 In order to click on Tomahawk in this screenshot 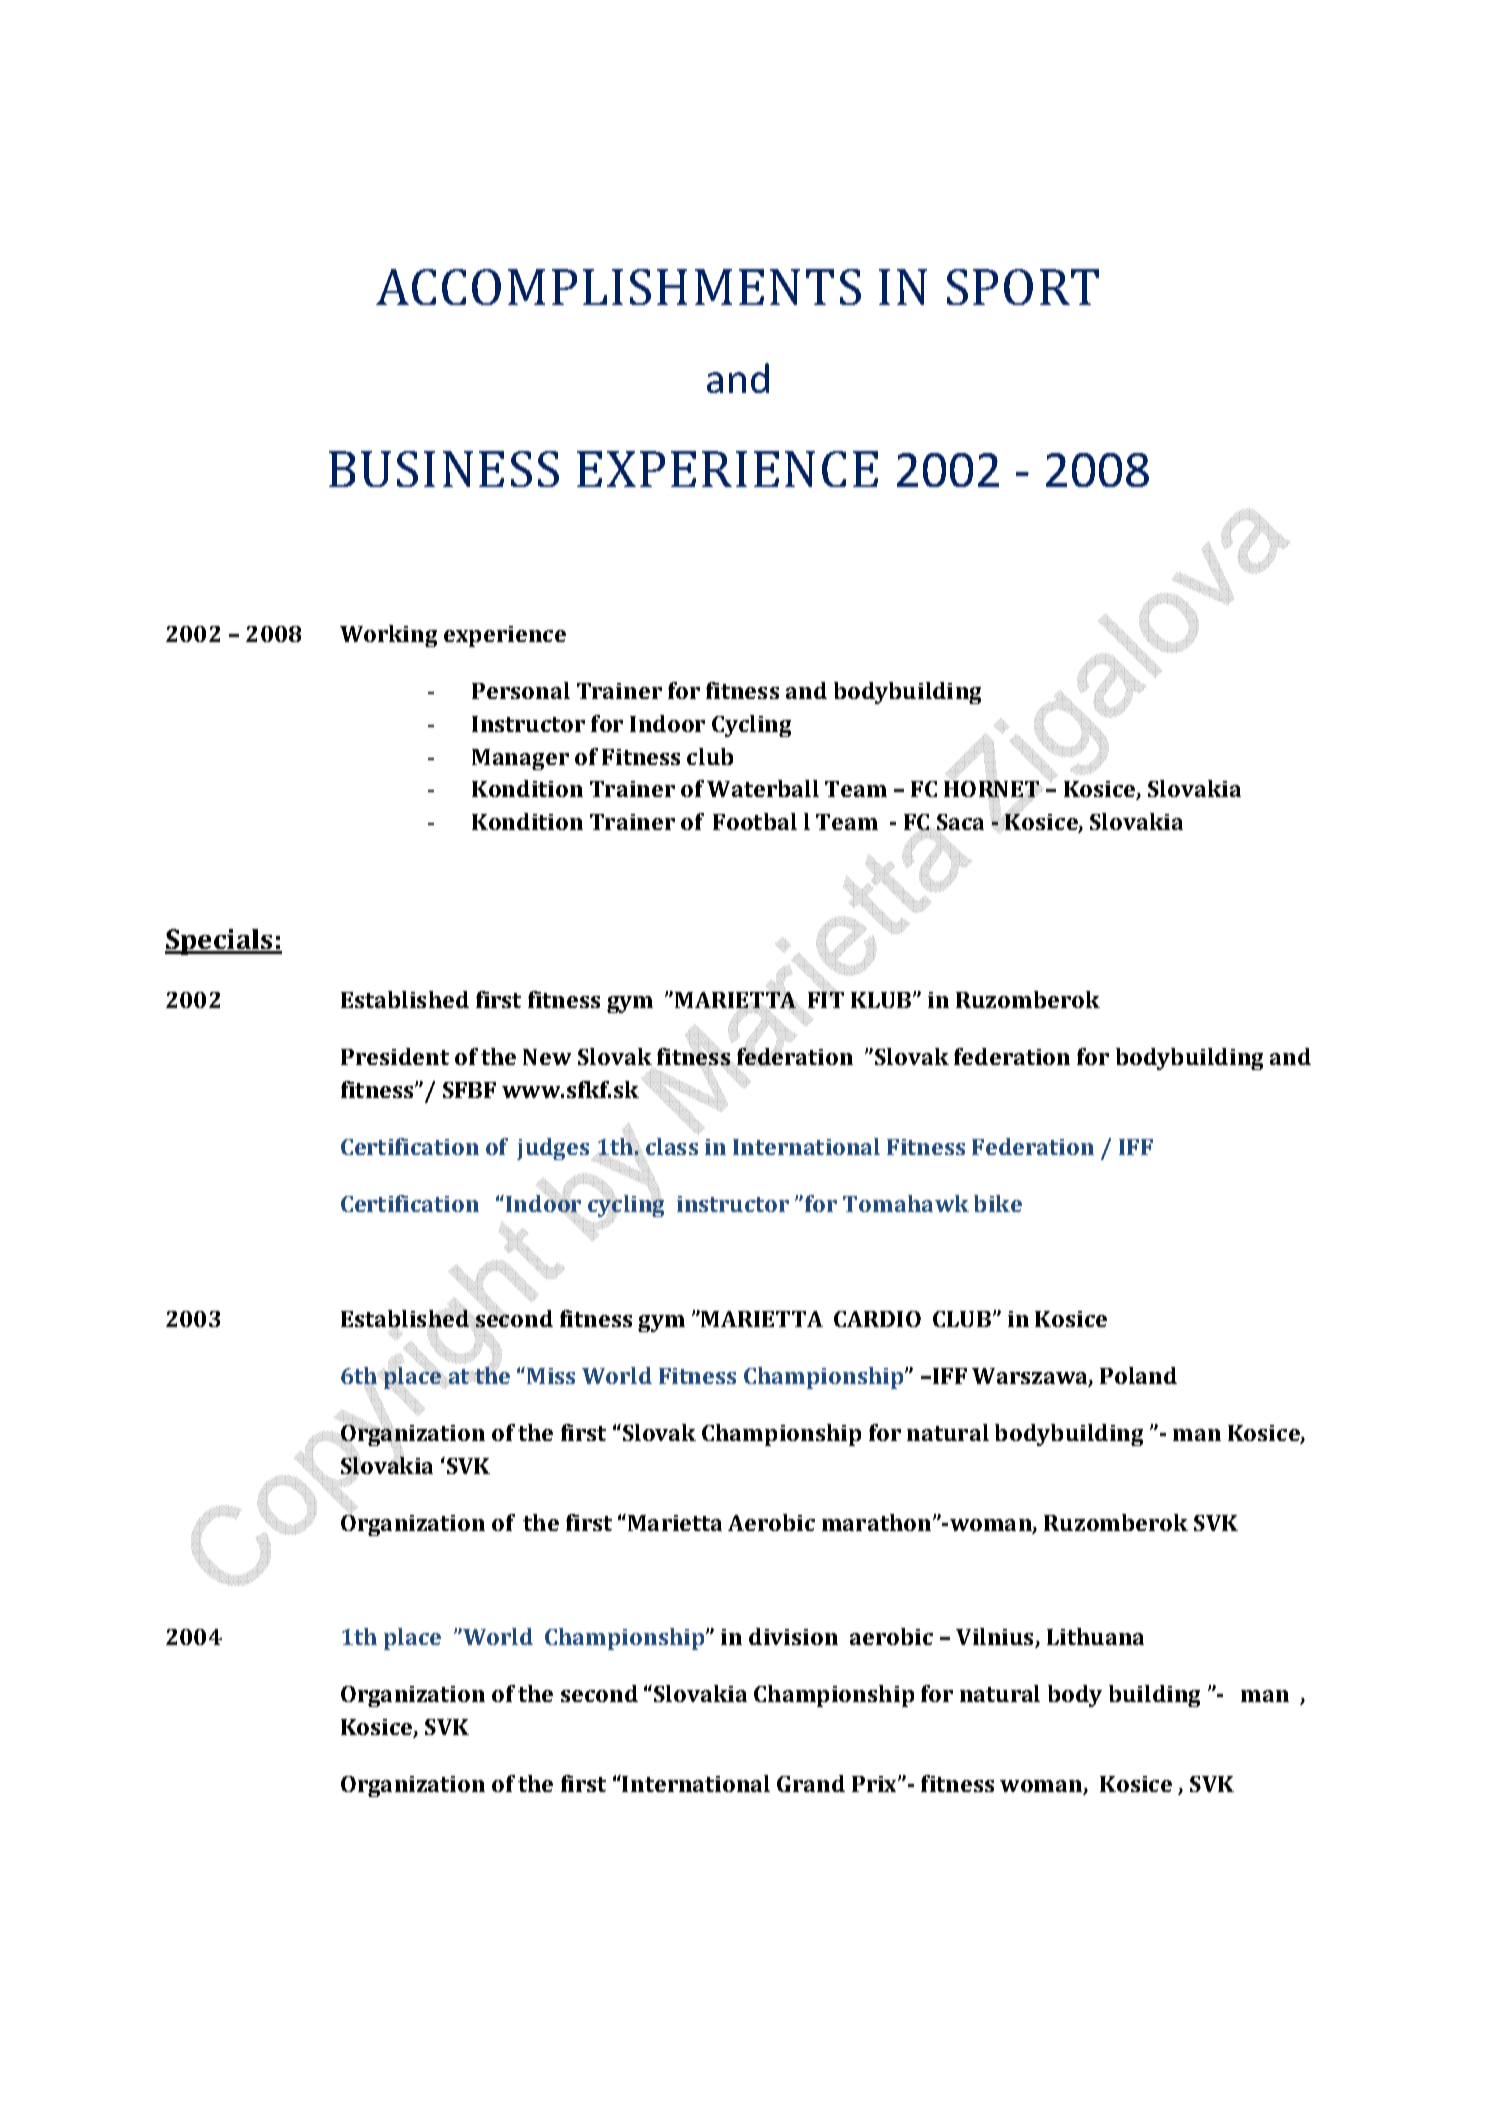, I will do `click(906, 1203)`.
